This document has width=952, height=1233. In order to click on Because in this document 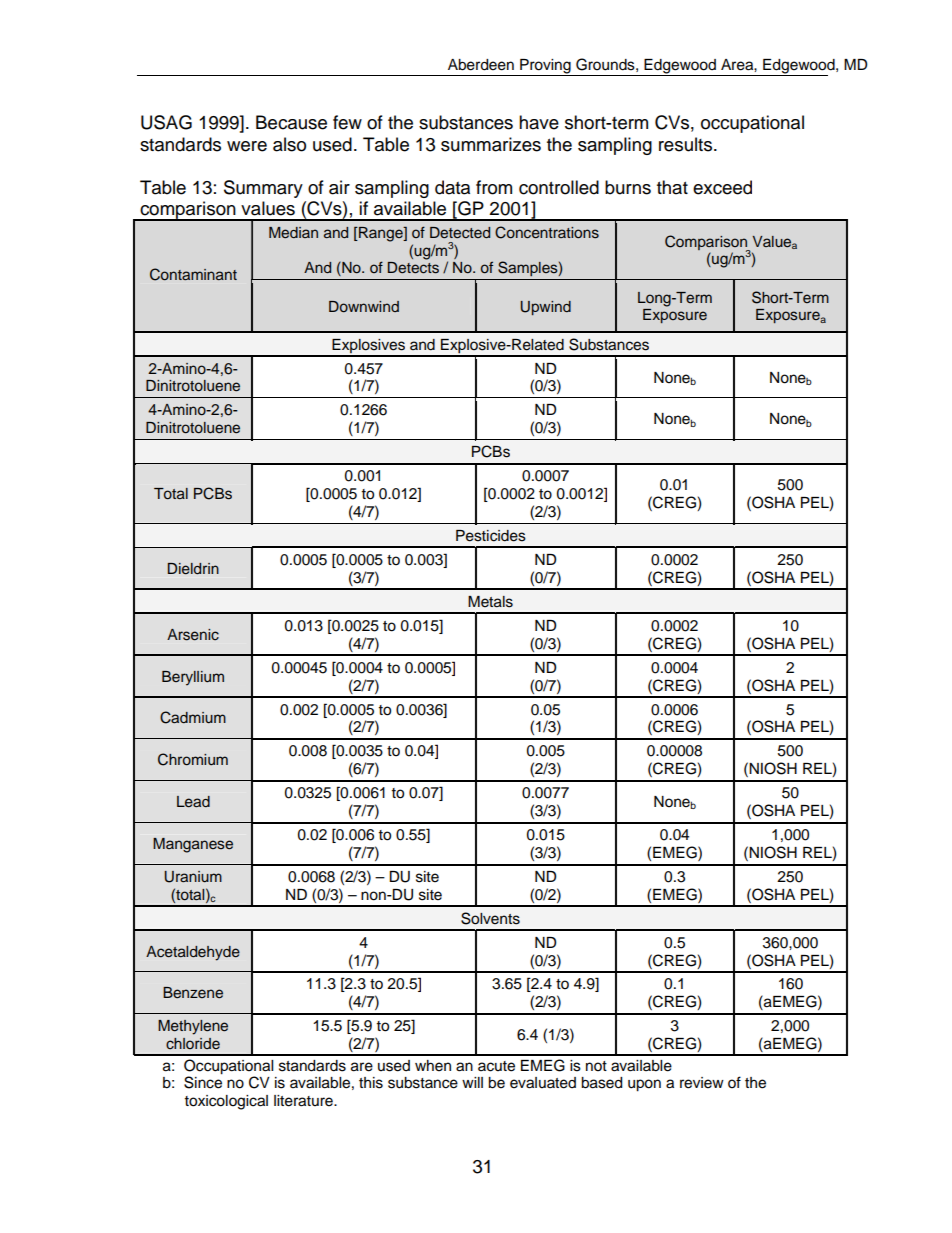, I will do `click(291, 122)`.
